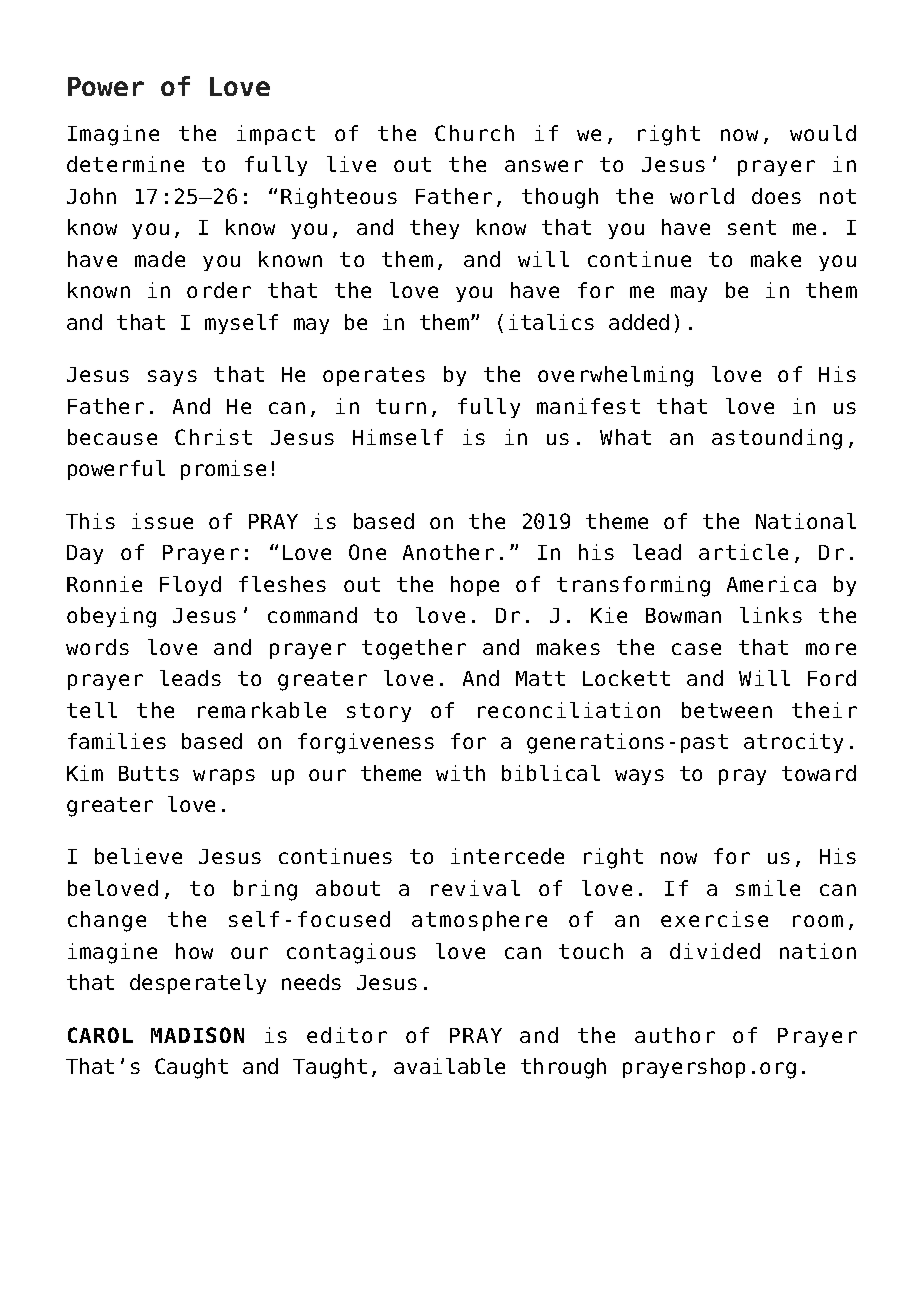  Describe the element at coordinates (474, 133) in the document. I see `Church` at that location.
